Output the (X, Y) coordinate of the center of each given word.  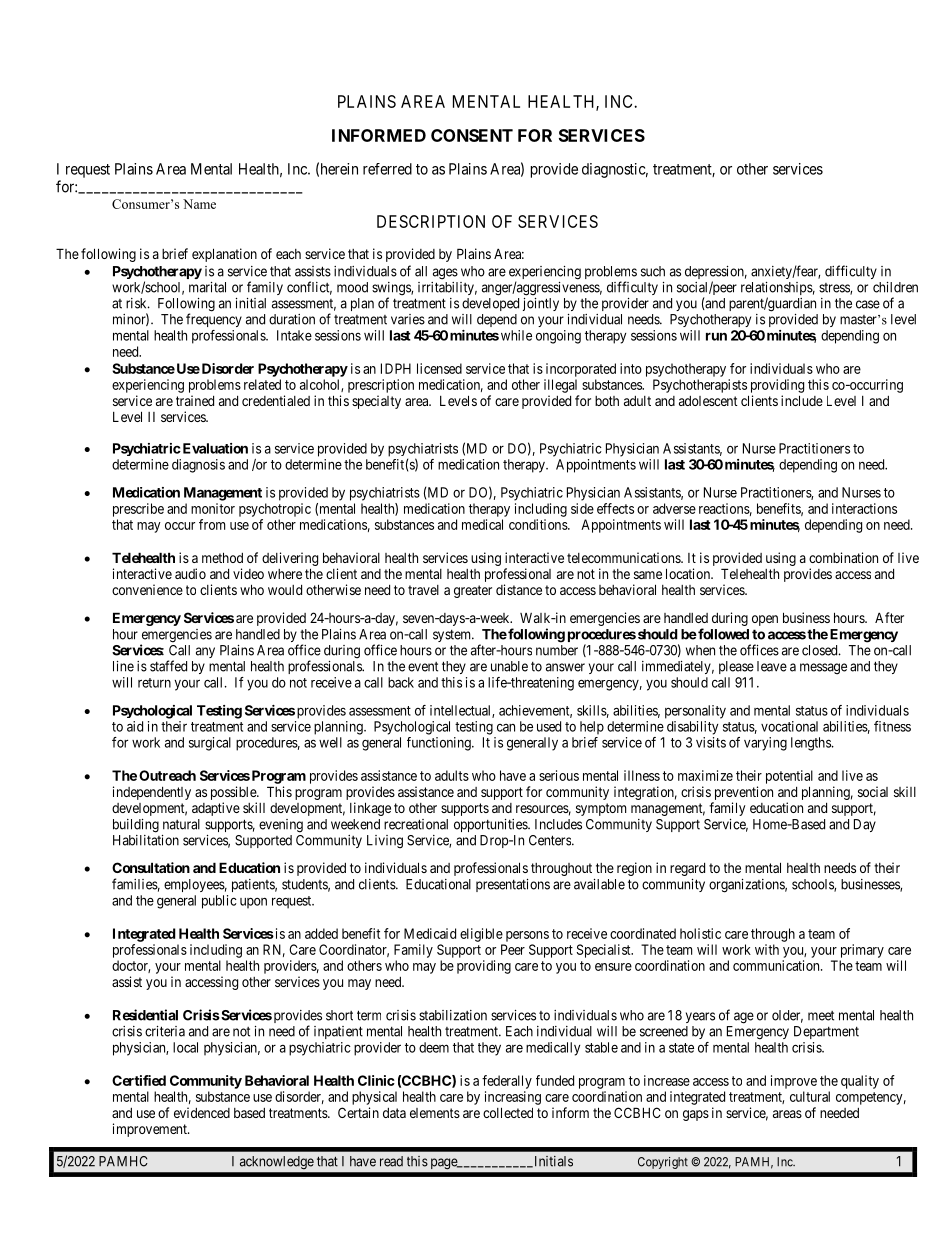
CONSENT (472, 135)
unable (509, 666)
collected (508, 1112)
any (205, 652)
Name (199, 204)
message (823, 669)
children (895, 287)
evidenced (202, 1112)
